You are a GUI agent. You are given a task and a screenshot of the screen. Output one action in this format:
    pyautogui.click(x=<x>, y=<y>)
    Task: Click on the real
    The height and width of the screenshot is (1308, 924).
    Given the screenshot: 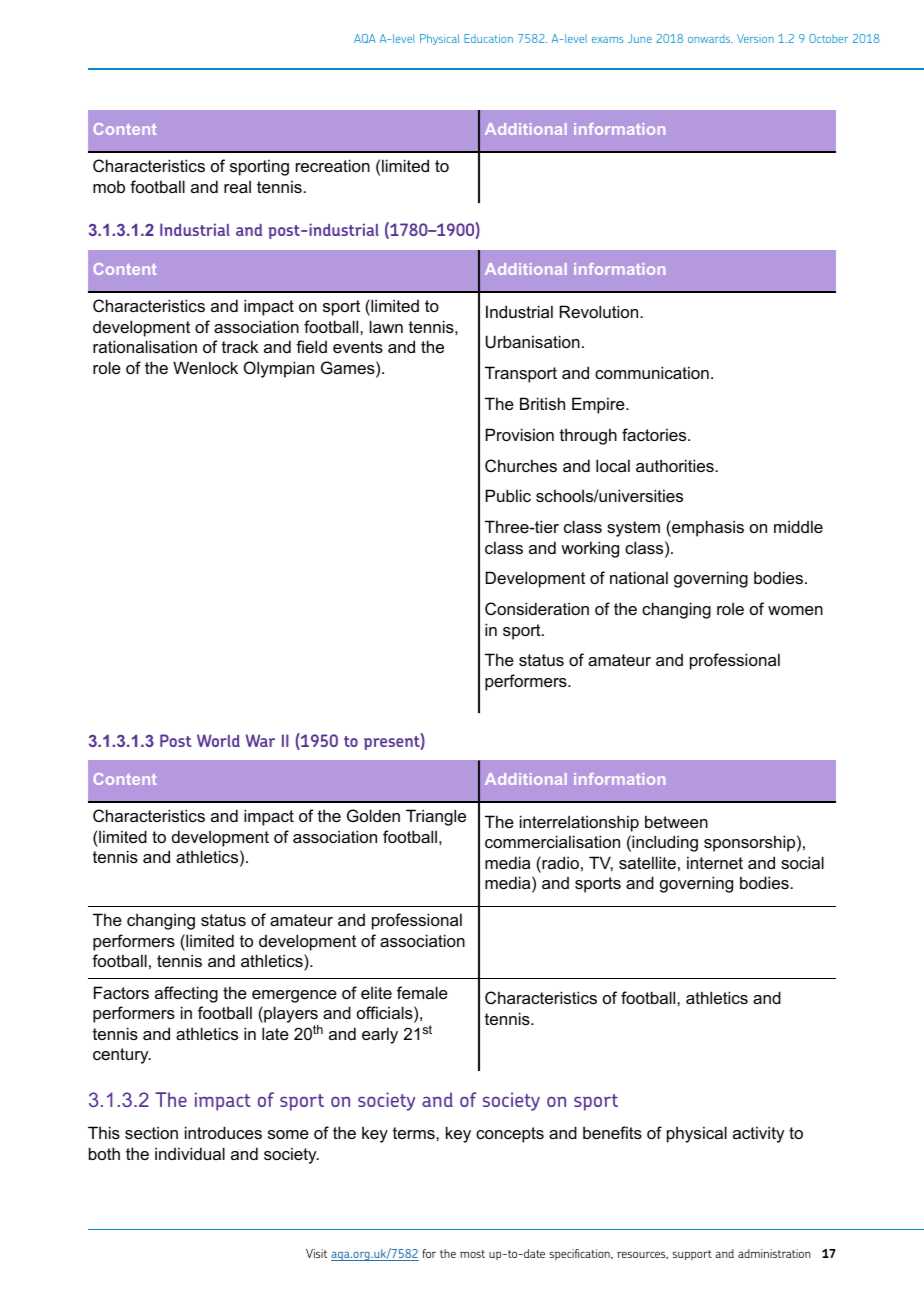 What is the action you would take?
    pyautogui.click(x=237, y=186)
